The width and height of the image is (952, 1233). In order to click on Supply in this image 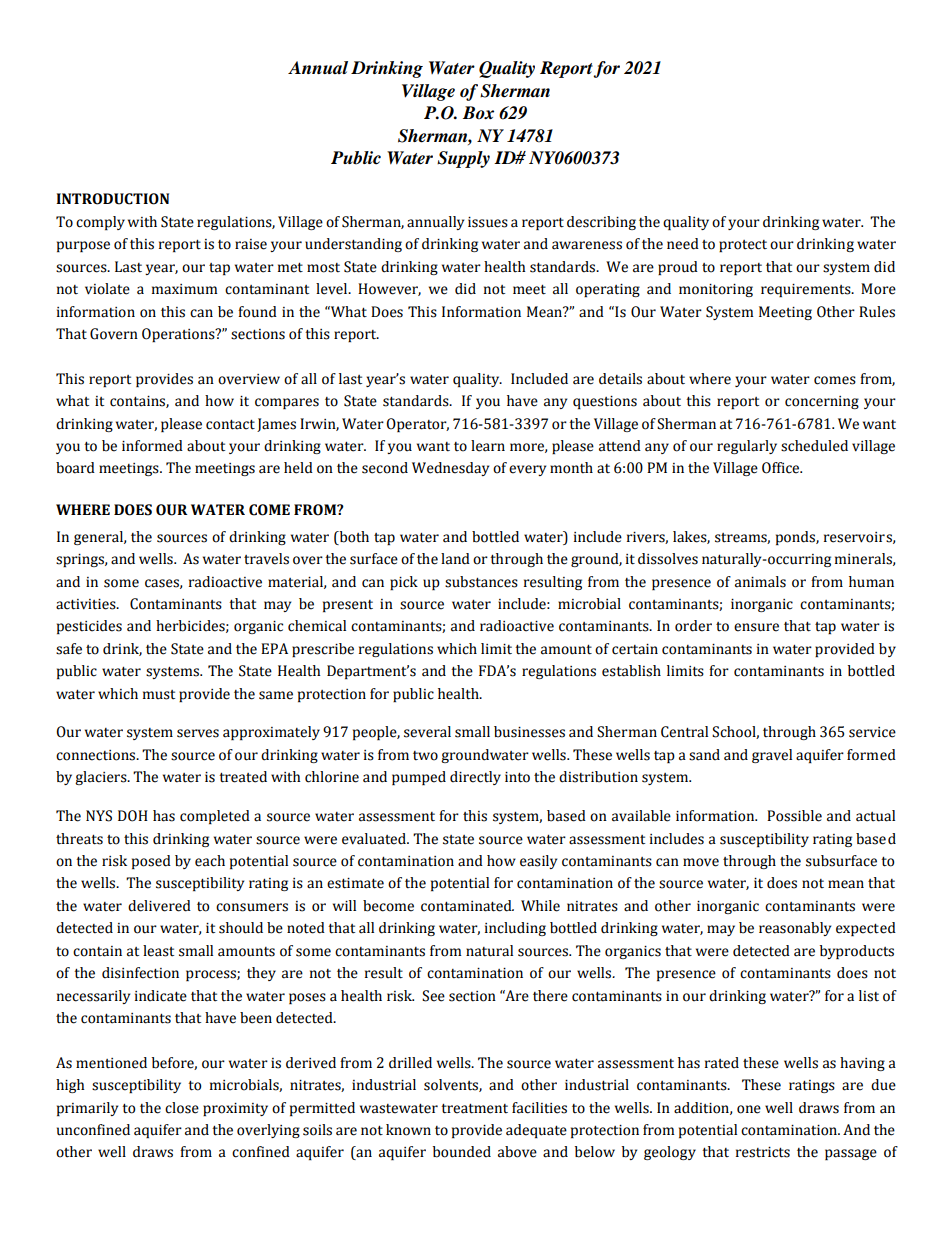, I will do `click(463, 159)`.
